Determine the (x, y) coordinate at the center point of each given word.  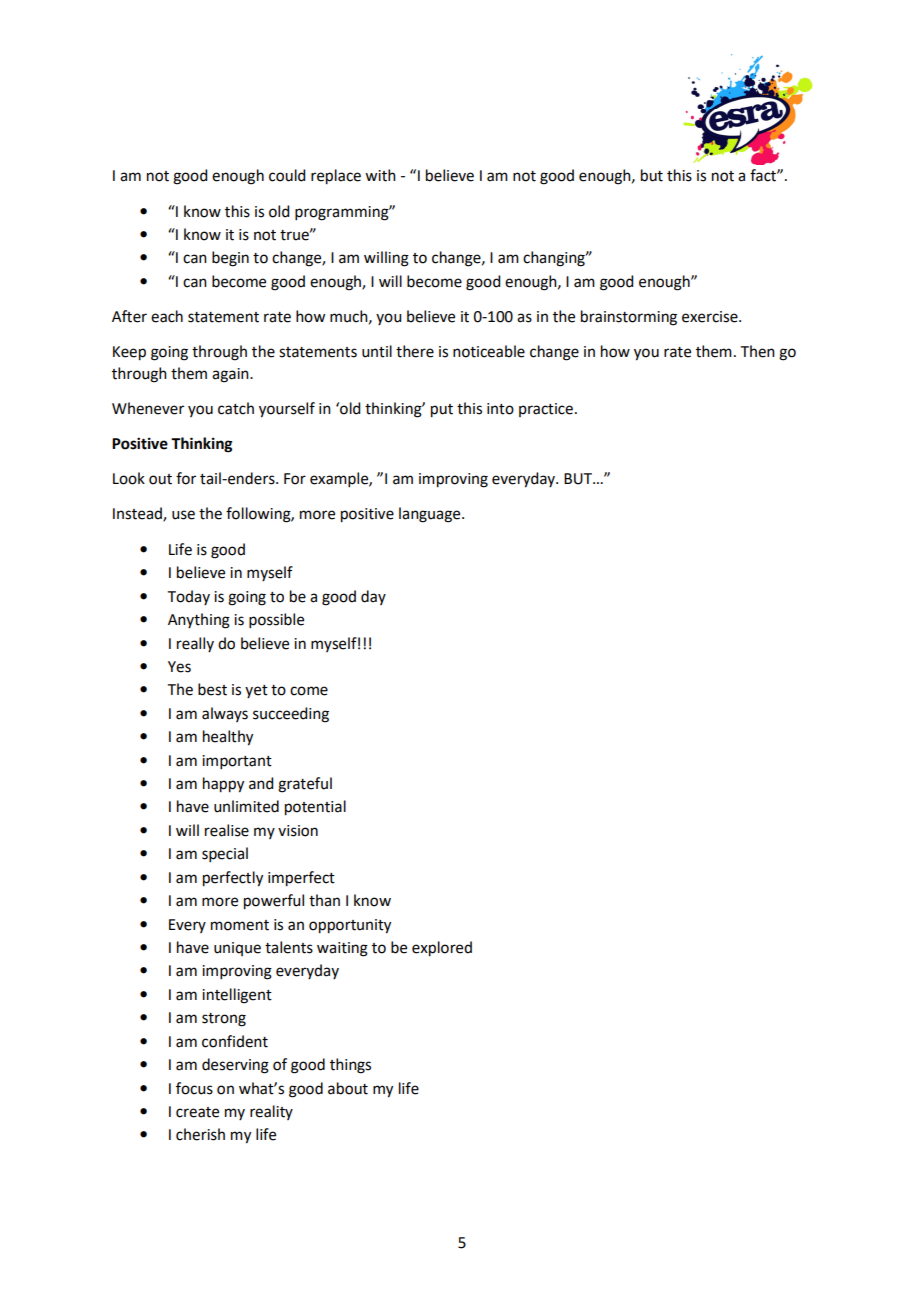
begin (230, 259)
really (195, 644)
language (431, 515)
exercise (711, 317)
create (197, 1112)
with (380, 175)
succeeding (291, 715)
